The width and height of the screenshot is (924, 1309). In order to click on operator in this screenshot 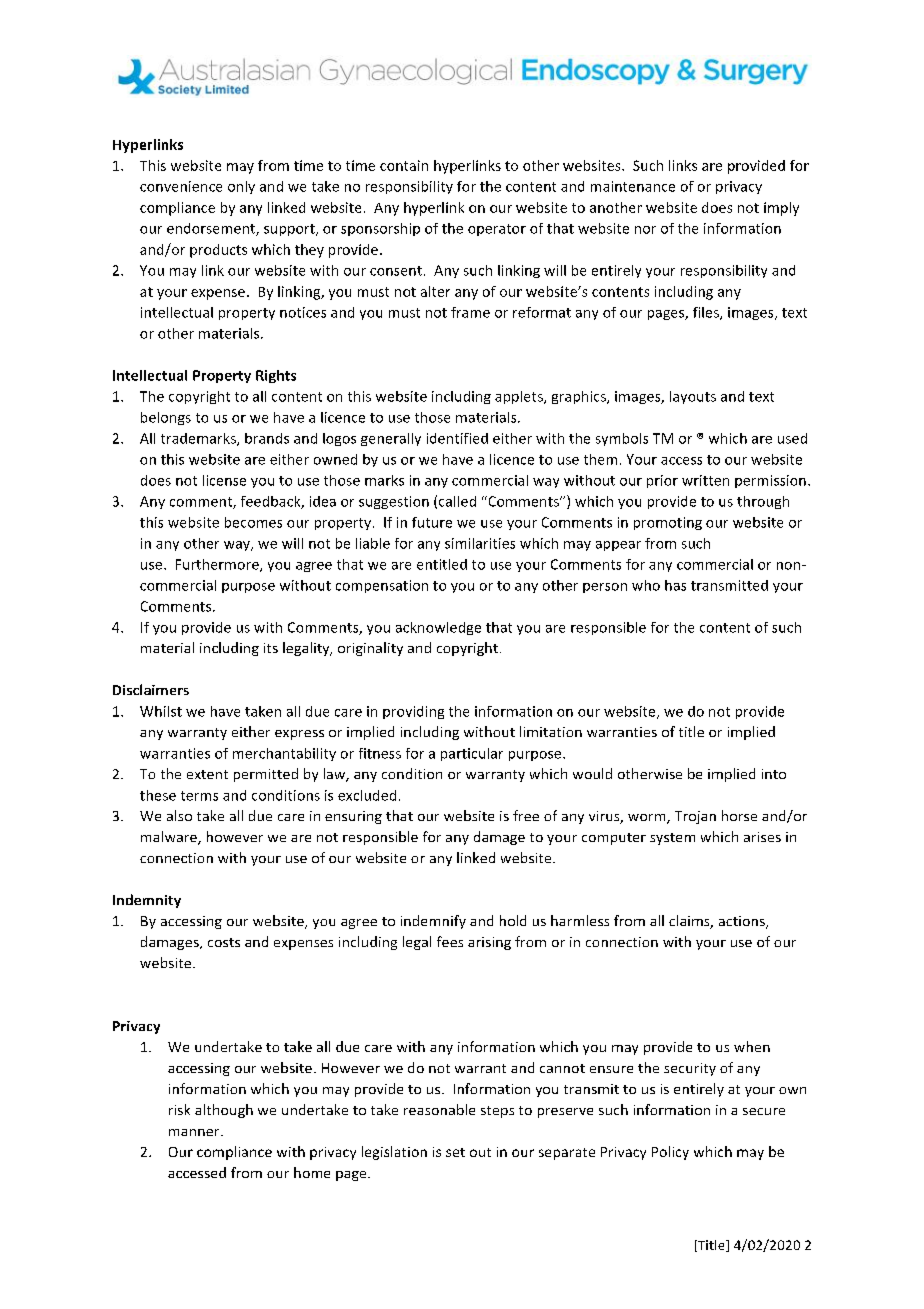, I will do `click(497, 230)`.
